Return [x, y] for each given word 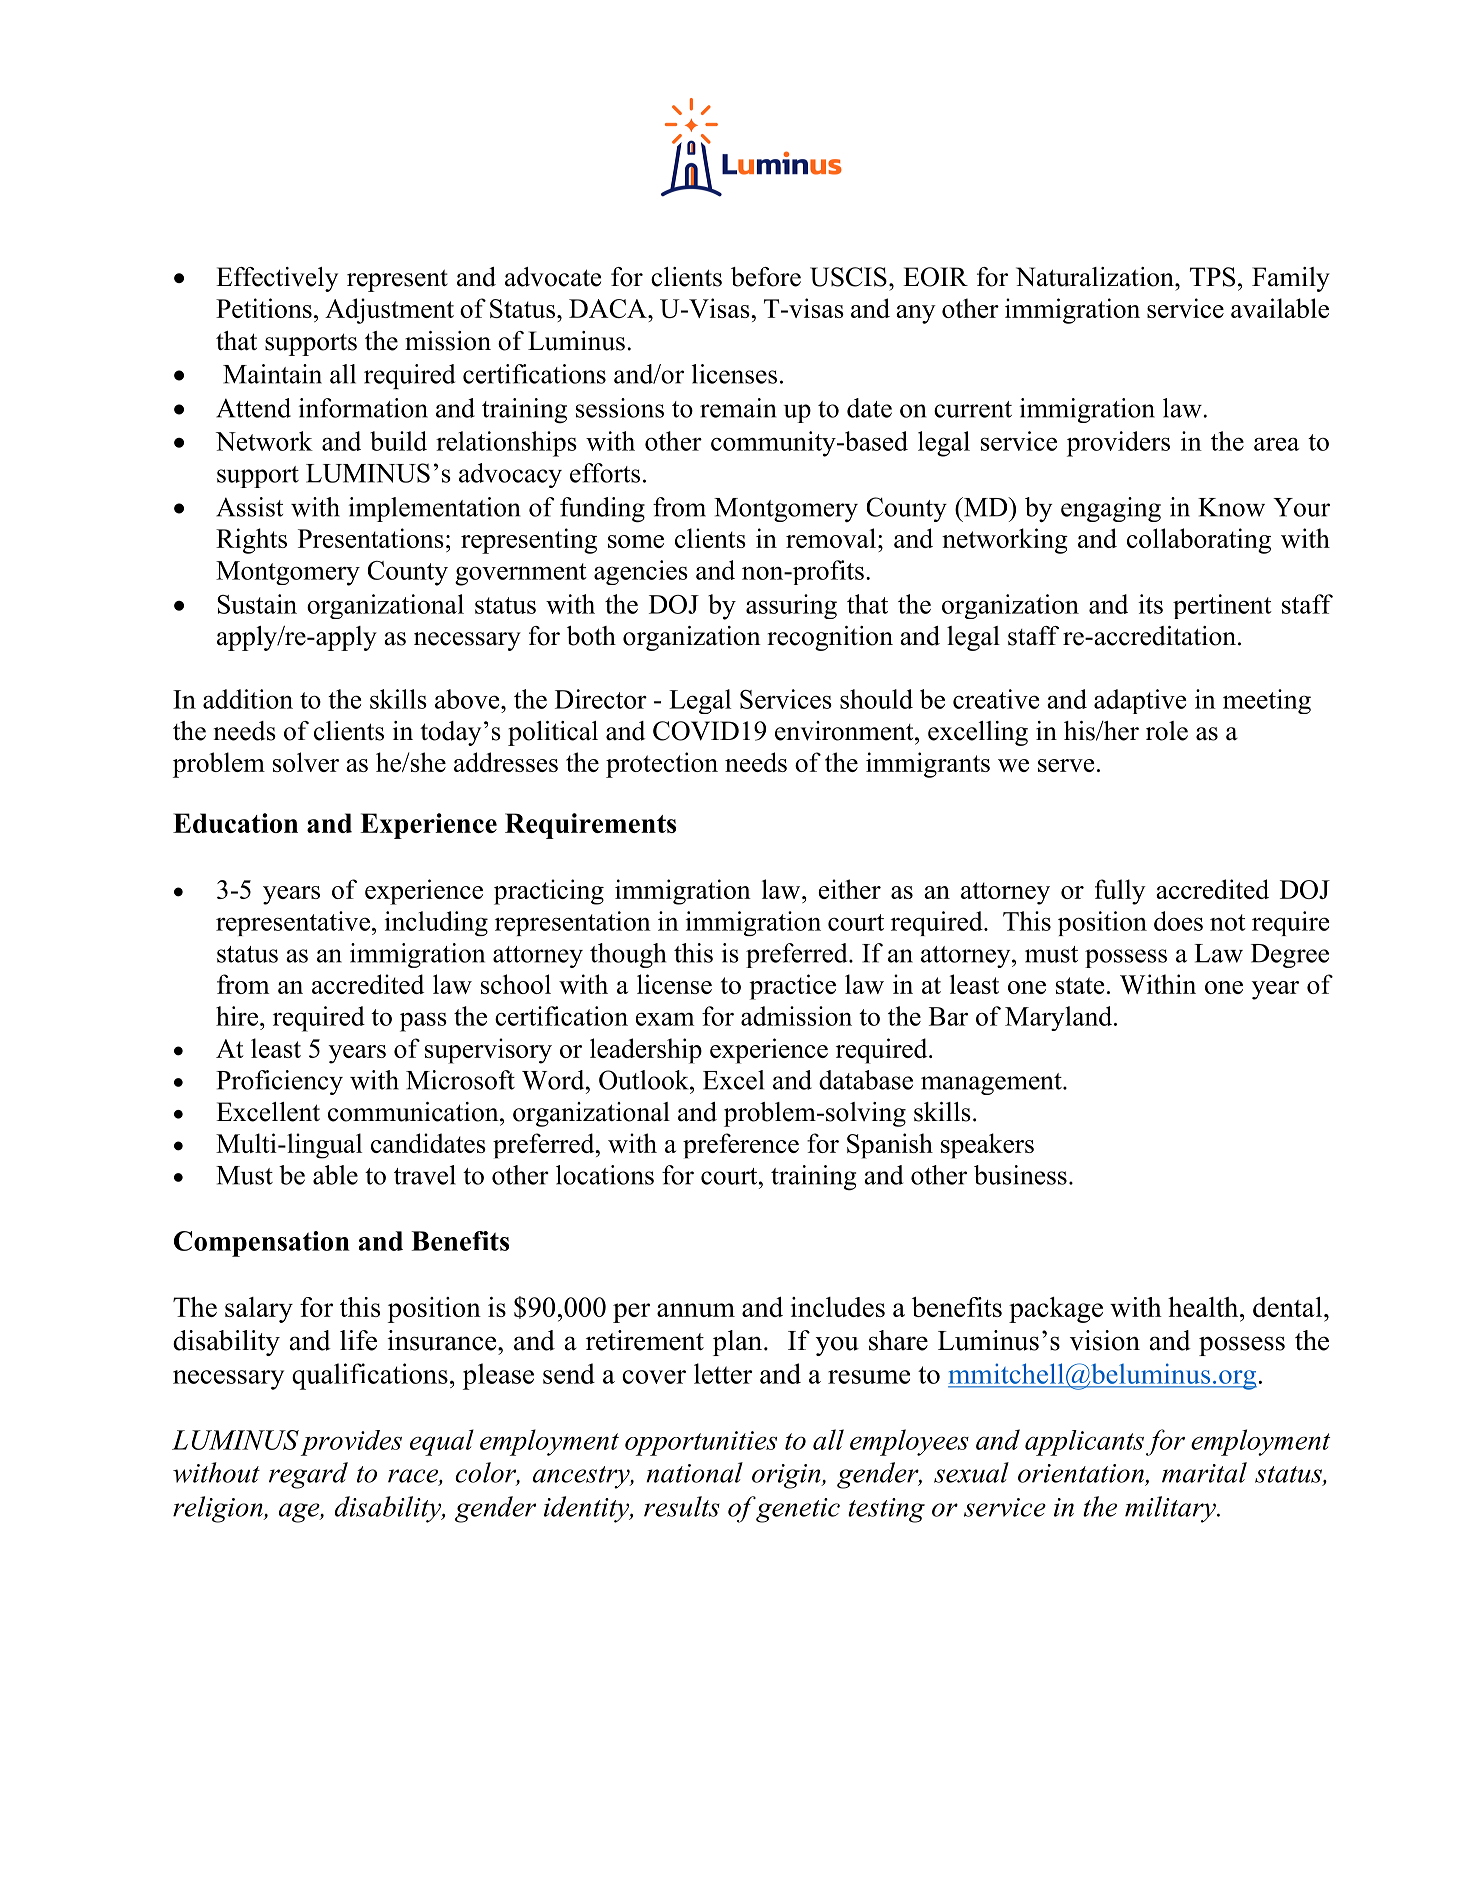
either [849, 889]
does [1178, 921]
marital [1204, 1472]
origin [787, 1476]
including [436, 923]
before [766, 277]
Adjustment [389, 311]
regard [308, 1475]
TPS [1212, 277]
